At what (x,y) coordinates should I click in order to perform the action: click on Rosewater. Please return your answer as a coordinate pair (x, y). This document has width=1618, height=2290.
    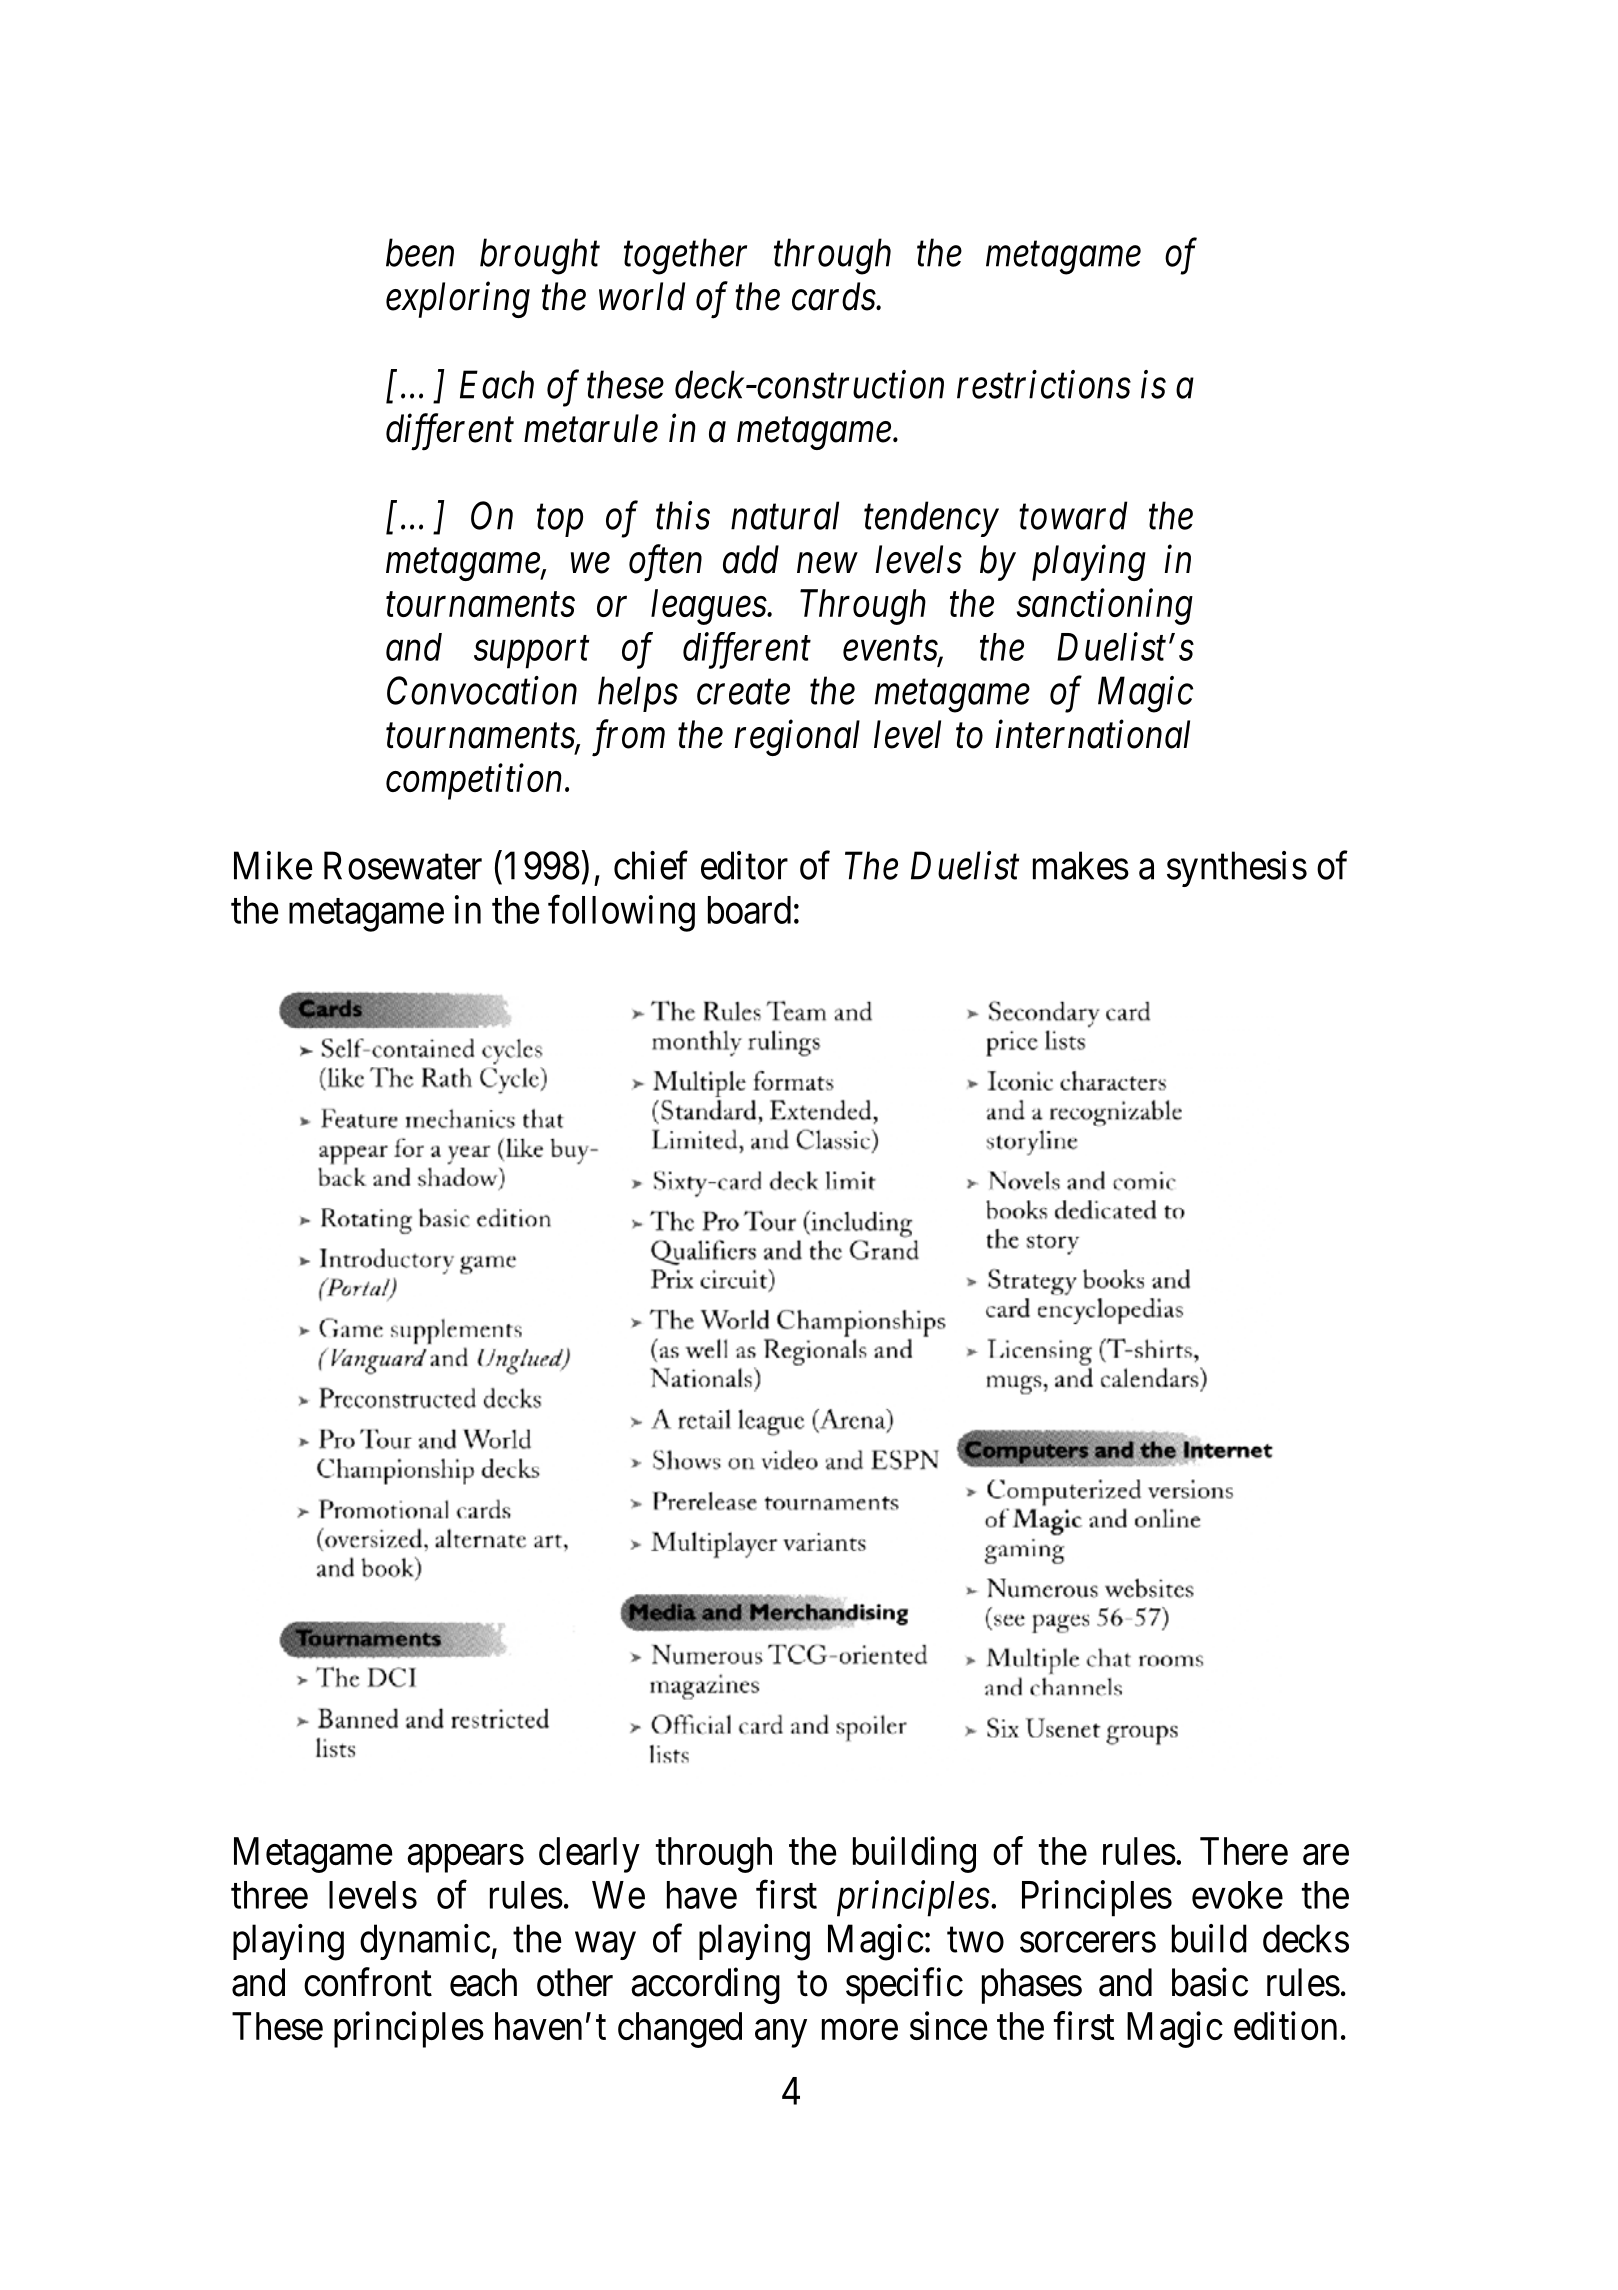
    Looking at the image, I should click on (403, 866).
